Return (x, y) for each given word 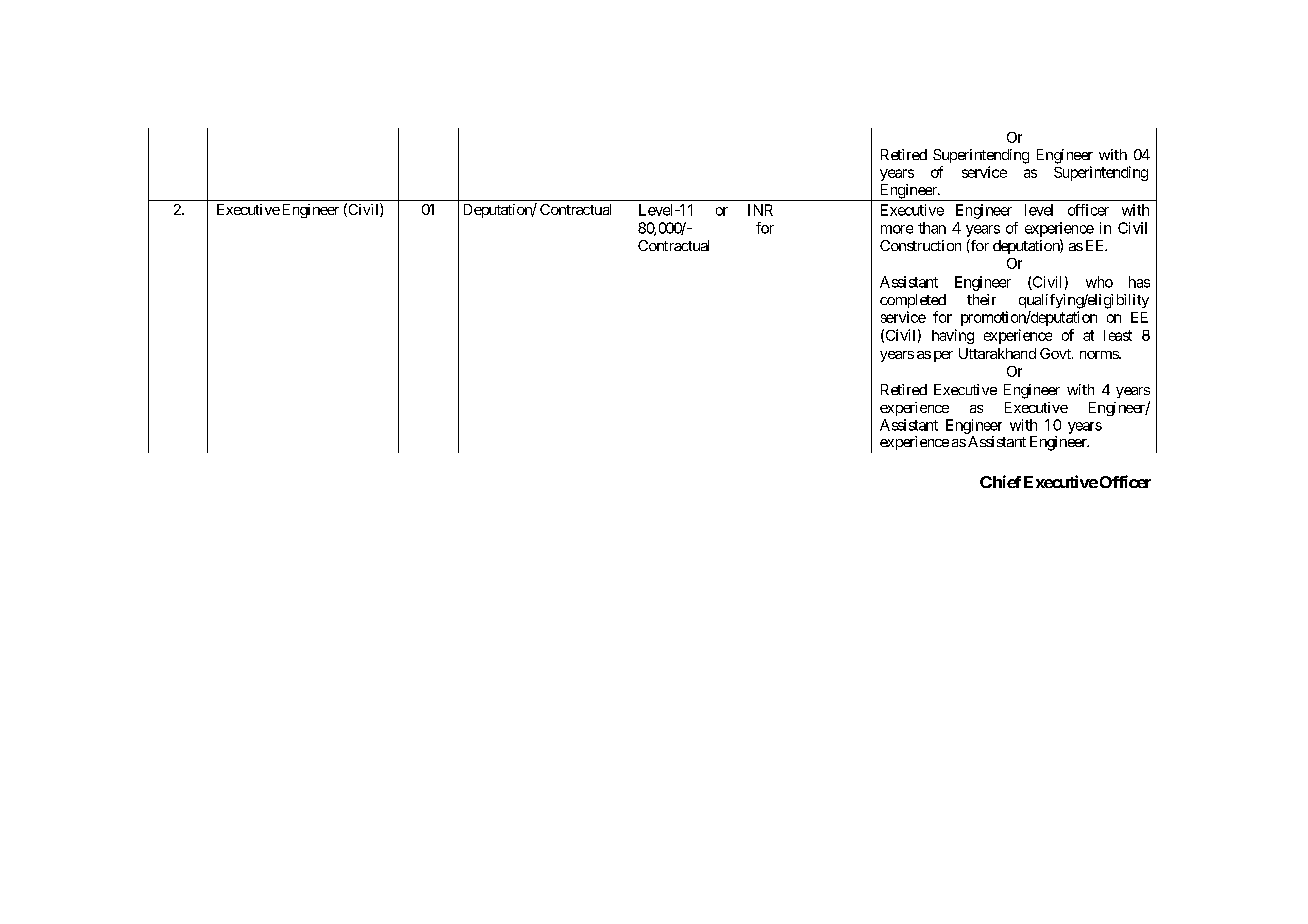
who (1099, 282)
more (897, 229)
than (932, 228)
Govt (1056, 353)
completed (913, 301)
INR (760, 210)
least (1118, 335)
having (953, 336)
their (981, 299)
